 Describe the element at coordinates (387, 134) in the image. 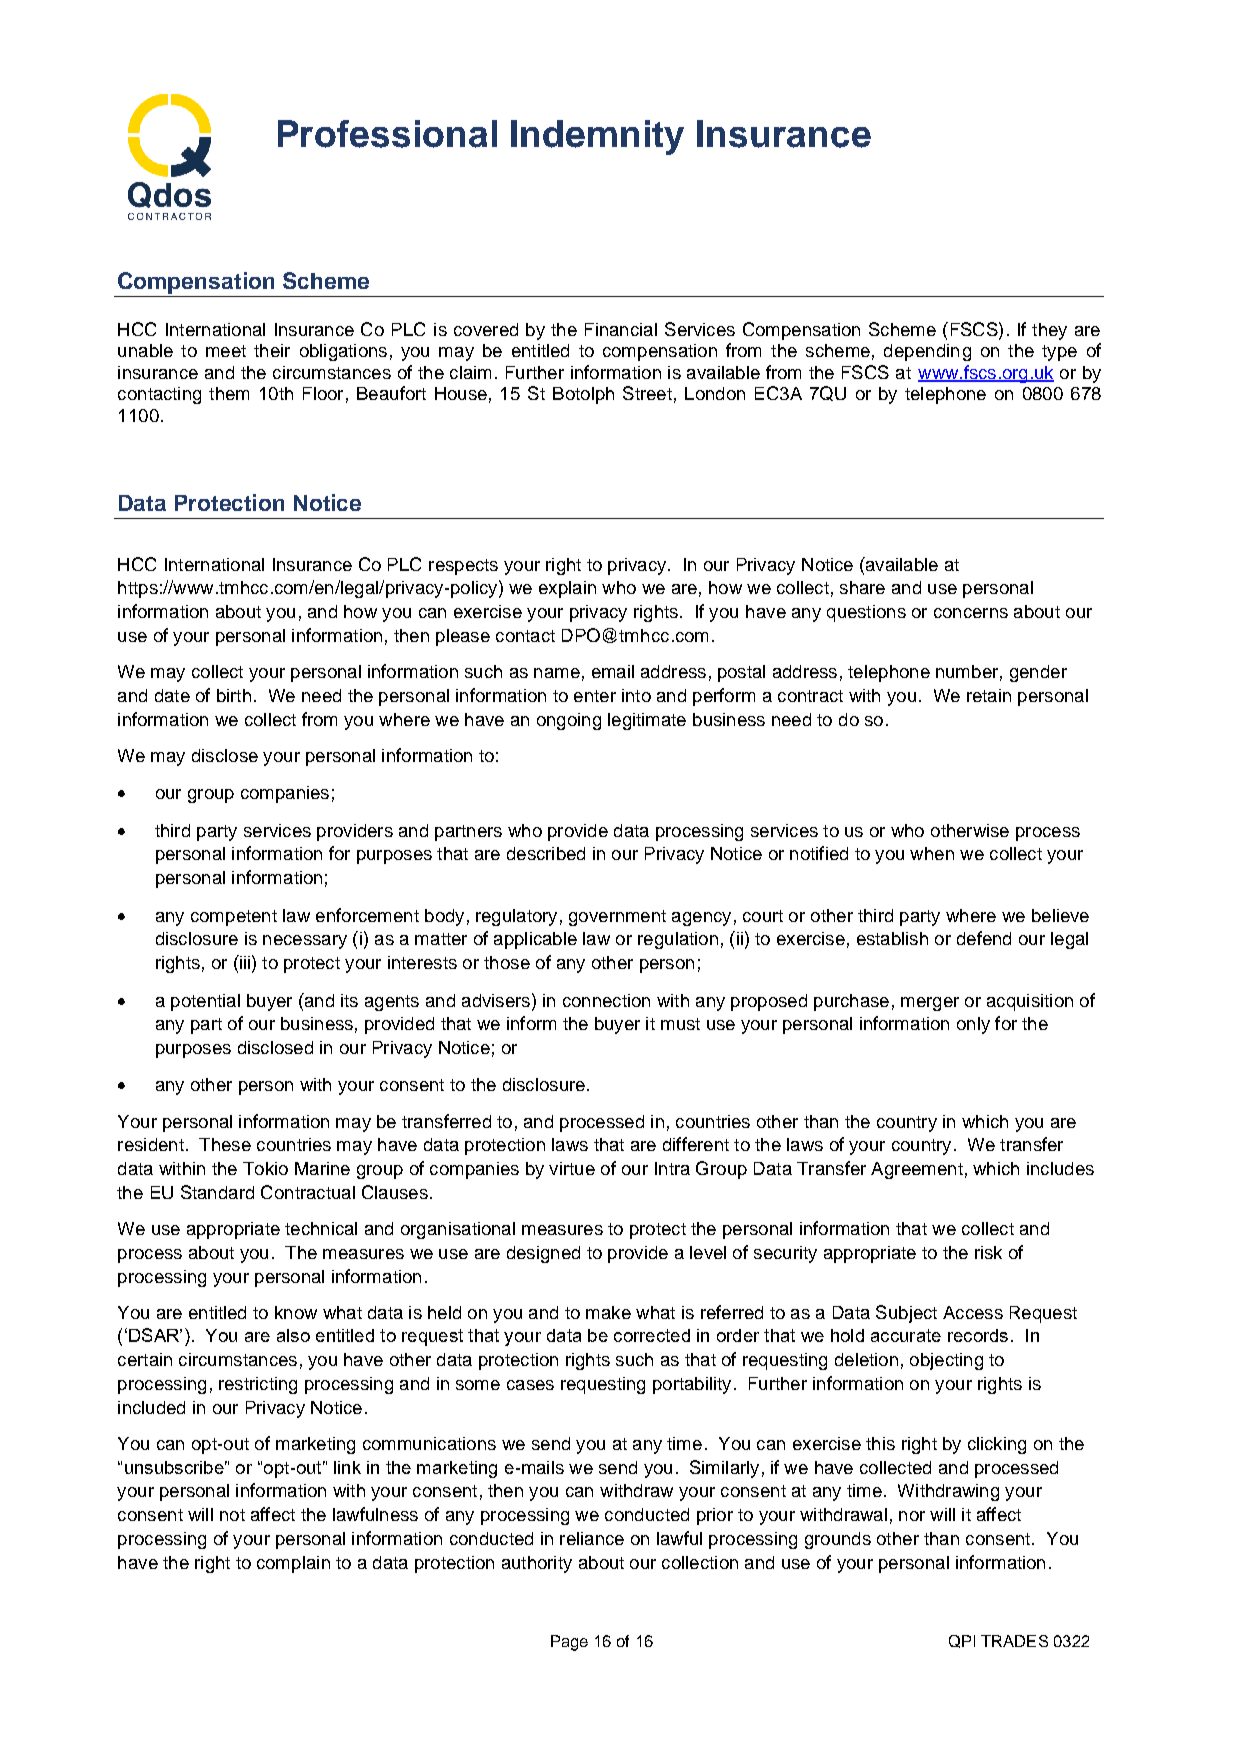

I see `Professional` at that location.
